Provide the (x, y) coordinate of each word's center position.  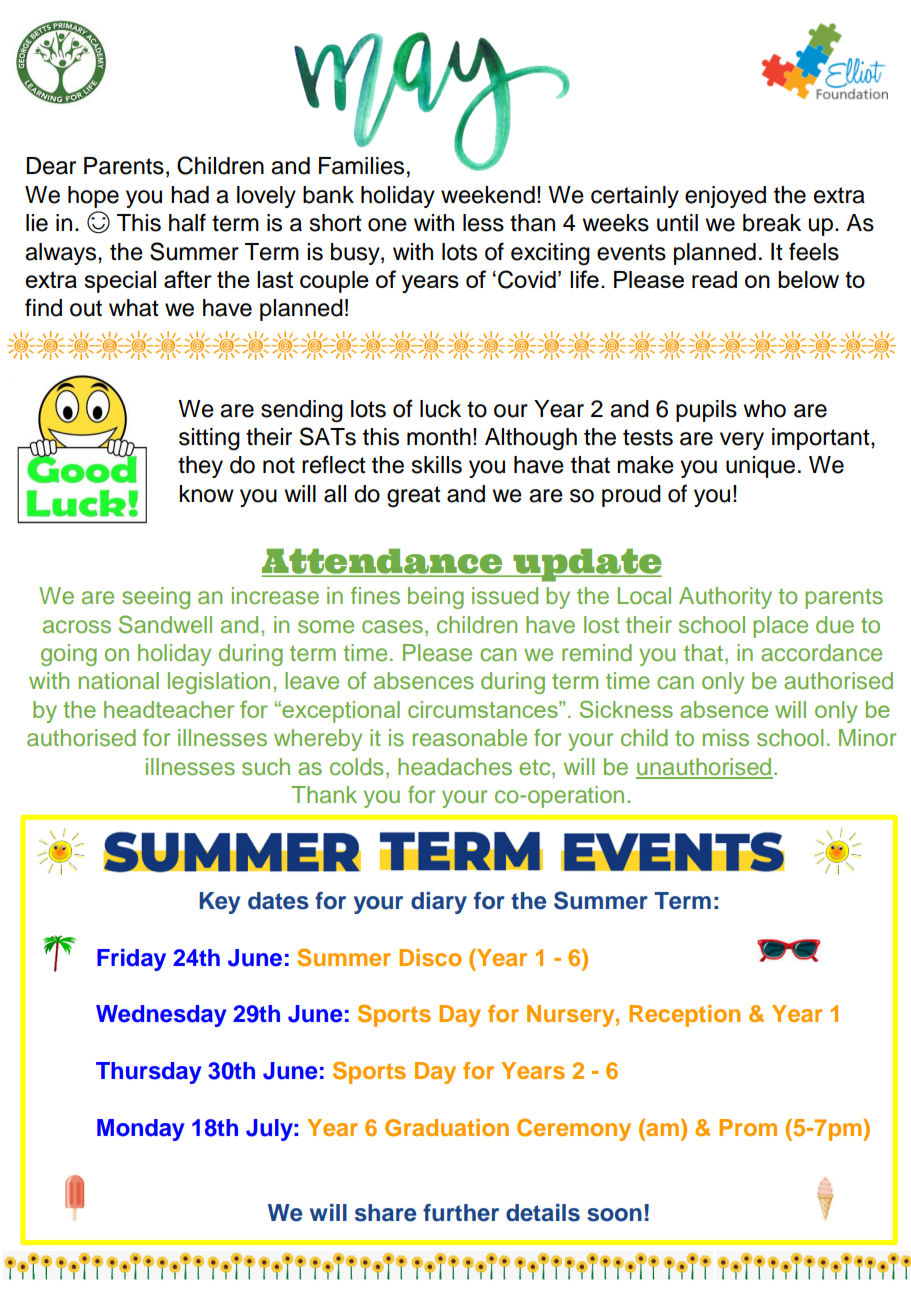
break (772, 223)
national (119, 681)
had (190, 195)
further (461, 1213)
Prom (748, 1127)
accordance (821, 653)
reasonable (470, 738)
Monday (141, 1130)
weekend (488, 195)
